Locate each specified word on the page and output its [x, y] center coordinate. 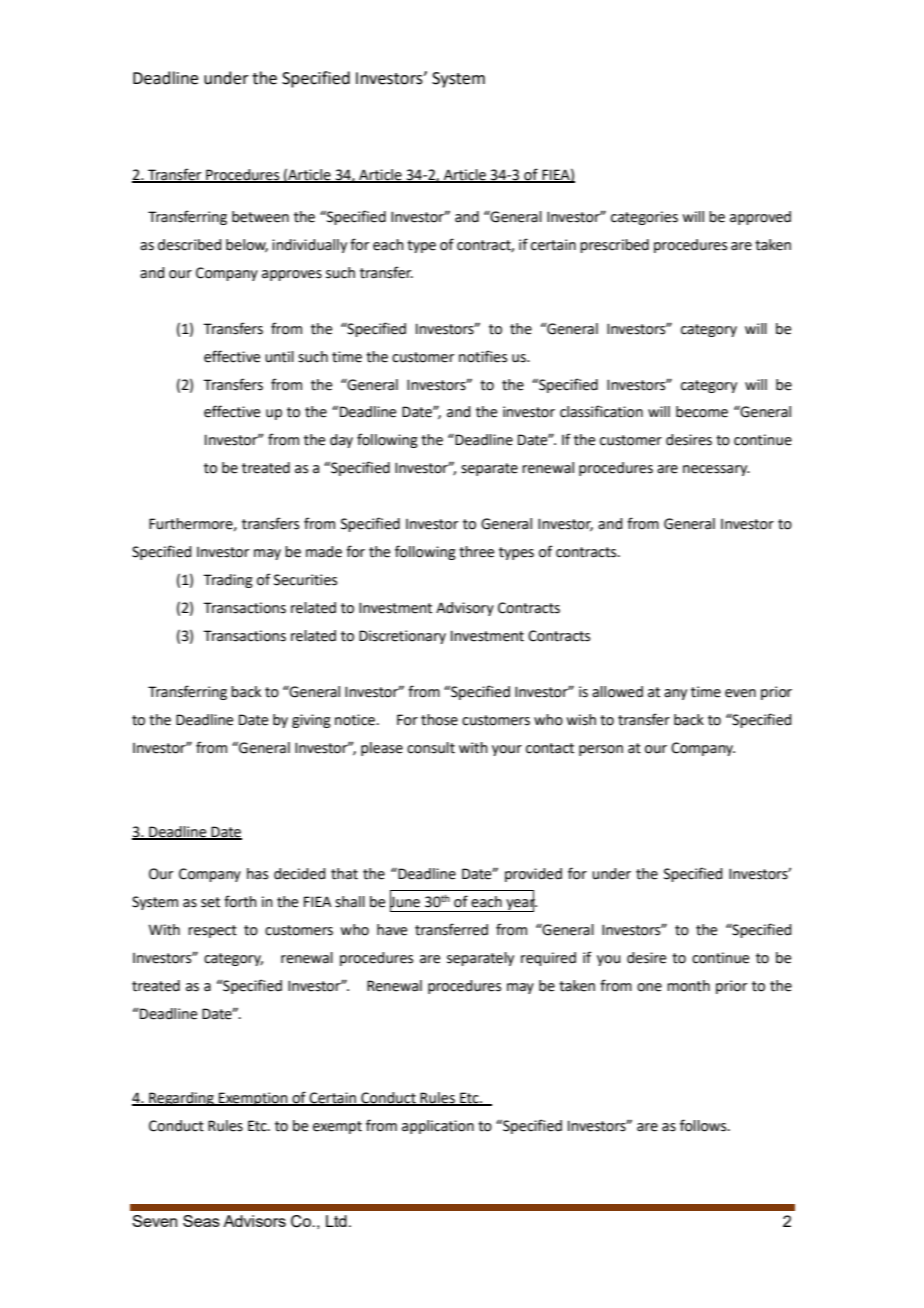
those [439, 720]
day [341, 441]
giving [311, 721]
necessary [716, 470]
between [260, 217]
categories [644, 218]
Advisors [254, 1221]
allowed [617, 692]
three [476, 552]
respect [212, 931]
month [688, 986]
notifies [483, 356]
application [438, 1127]
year [520, 904]
